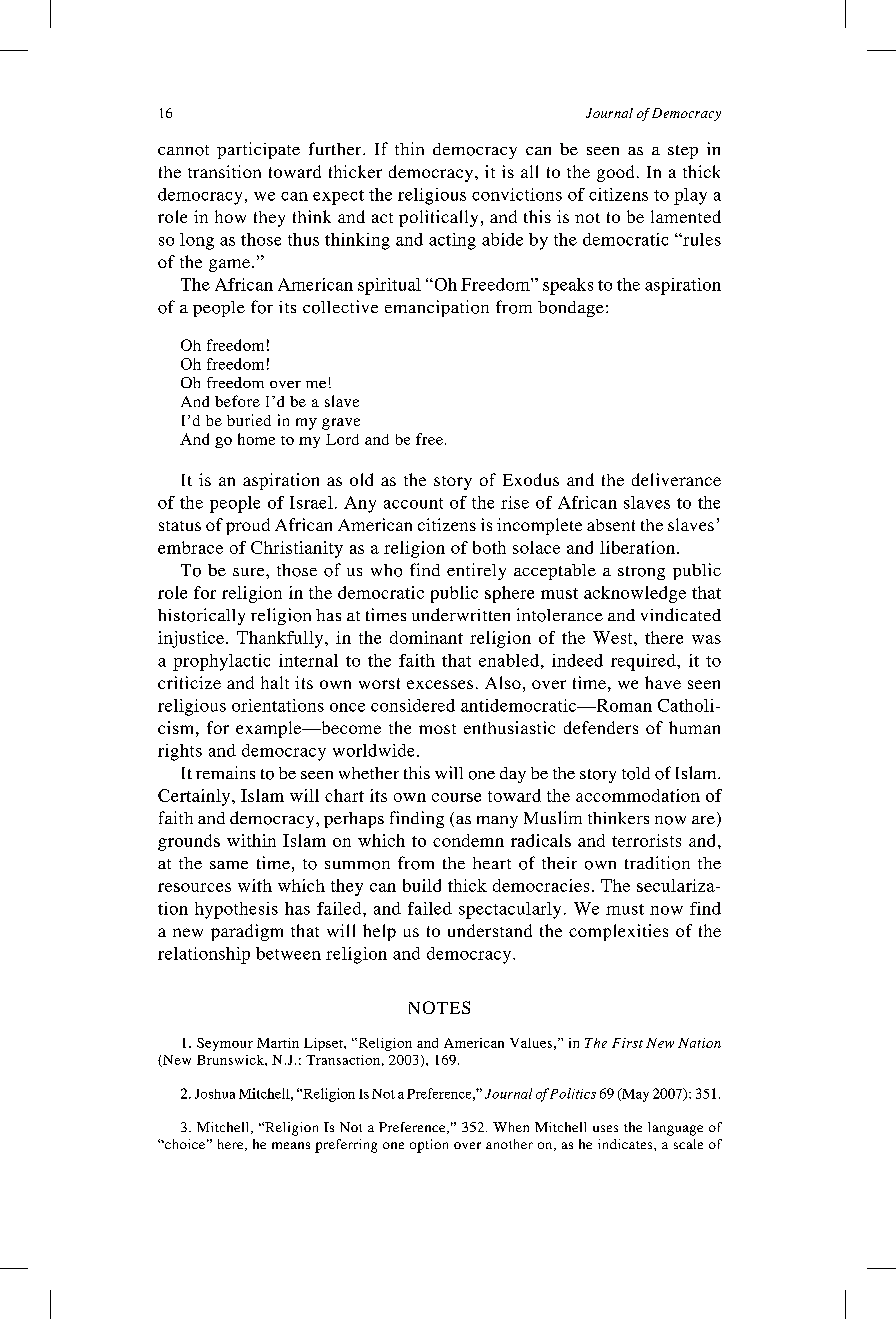 The height and width of the screenshot is (1319, 896). What do you see at coordinates (511, 1127) in the screenshot?
I see `When` at bounding box center [511, 1127].
